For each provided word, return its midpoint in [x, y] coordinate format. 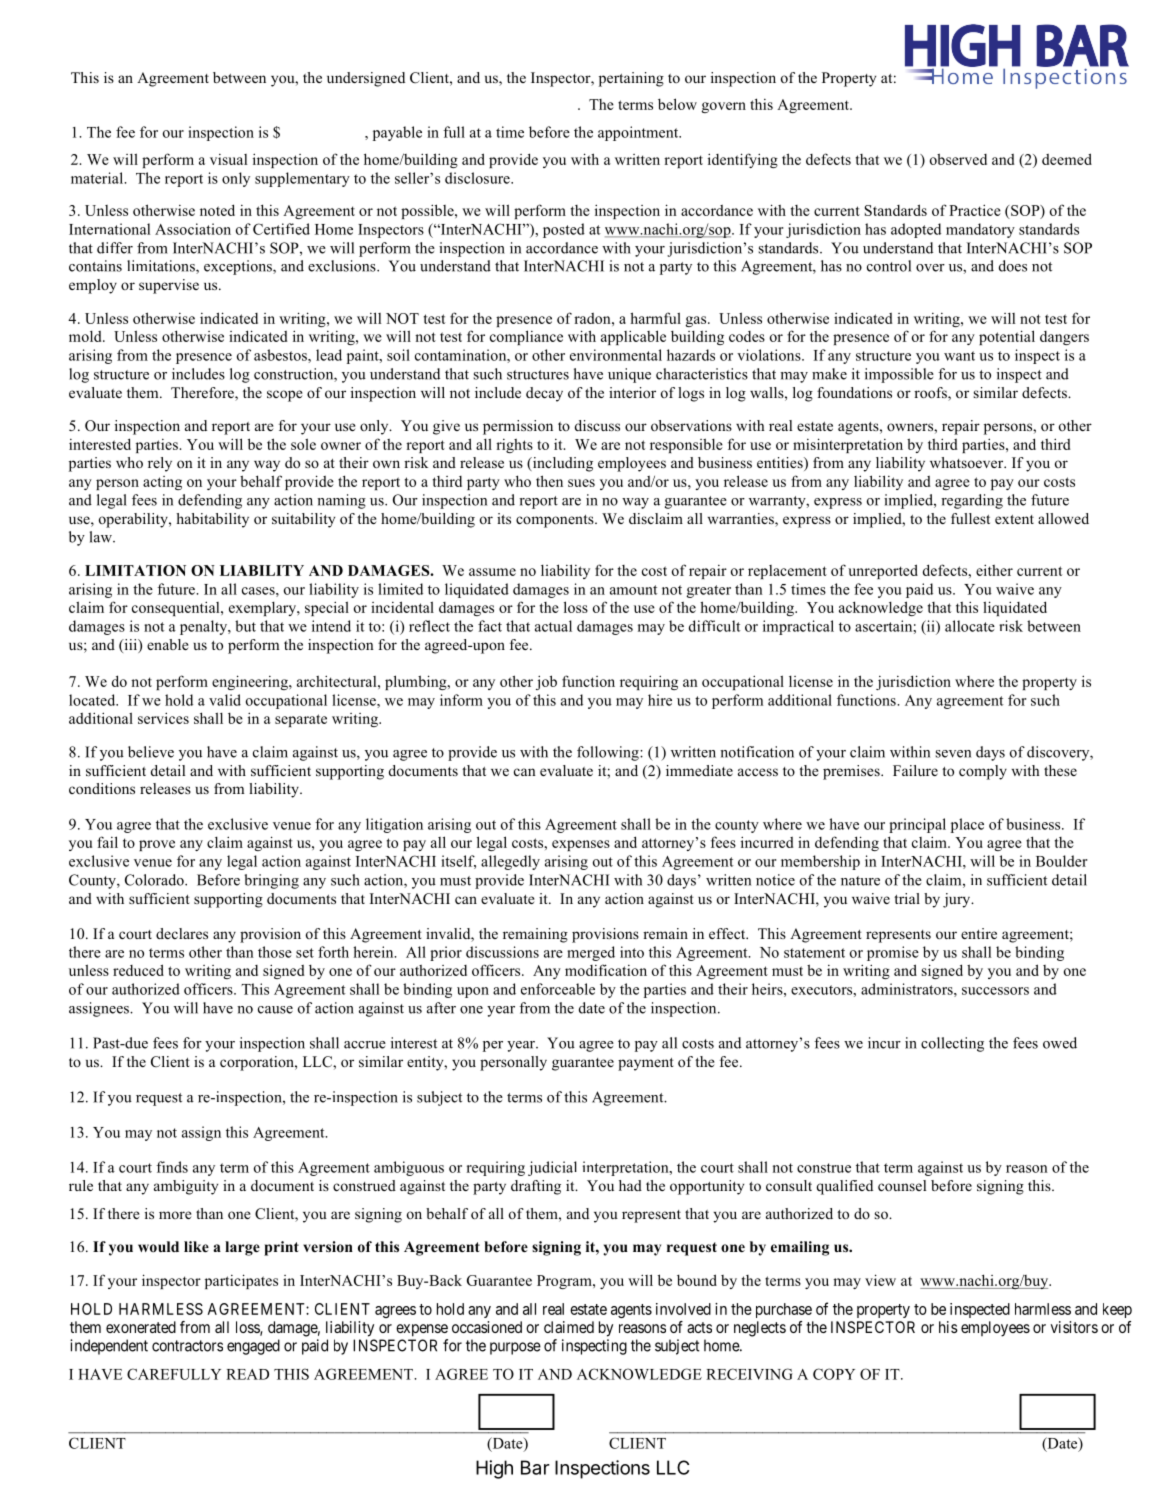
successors [995, 991]
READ [247, 1374]
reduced [138, 970]
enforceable [558, 989]
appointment [639, 133]
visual [228, 159]
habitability [212, 520]
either [994, 570]
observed [958, 159]
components [556, 521]
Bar [535, 1467]
